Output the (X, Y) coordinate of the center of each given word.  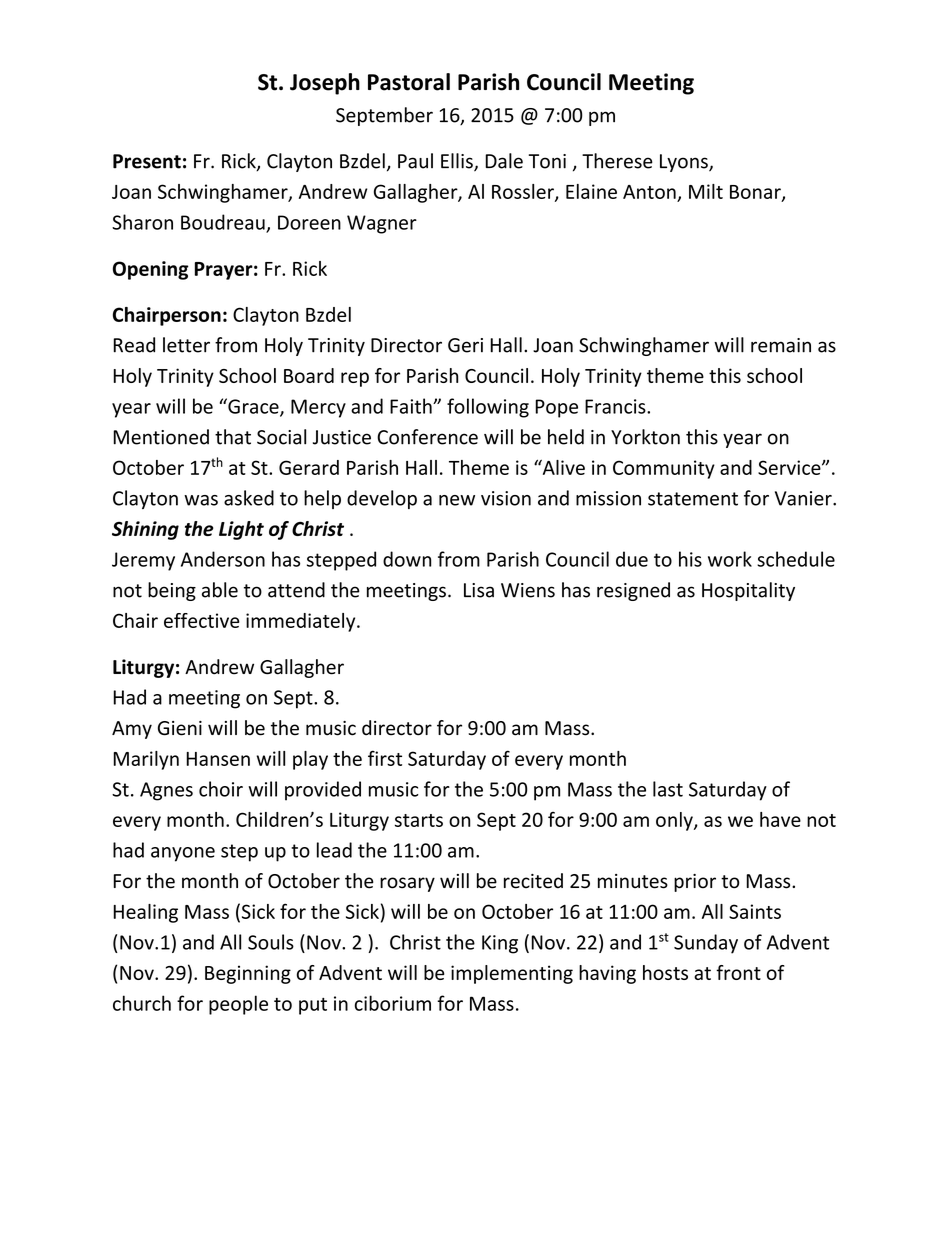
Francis (616, 406)
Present (147, 161)
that (233, 437)
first (385, 758)
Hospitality (748, 591)
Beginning (248, 974)
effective (202, 620)
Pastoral (409, 82)
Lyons (685, 163)
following (488, 408)
